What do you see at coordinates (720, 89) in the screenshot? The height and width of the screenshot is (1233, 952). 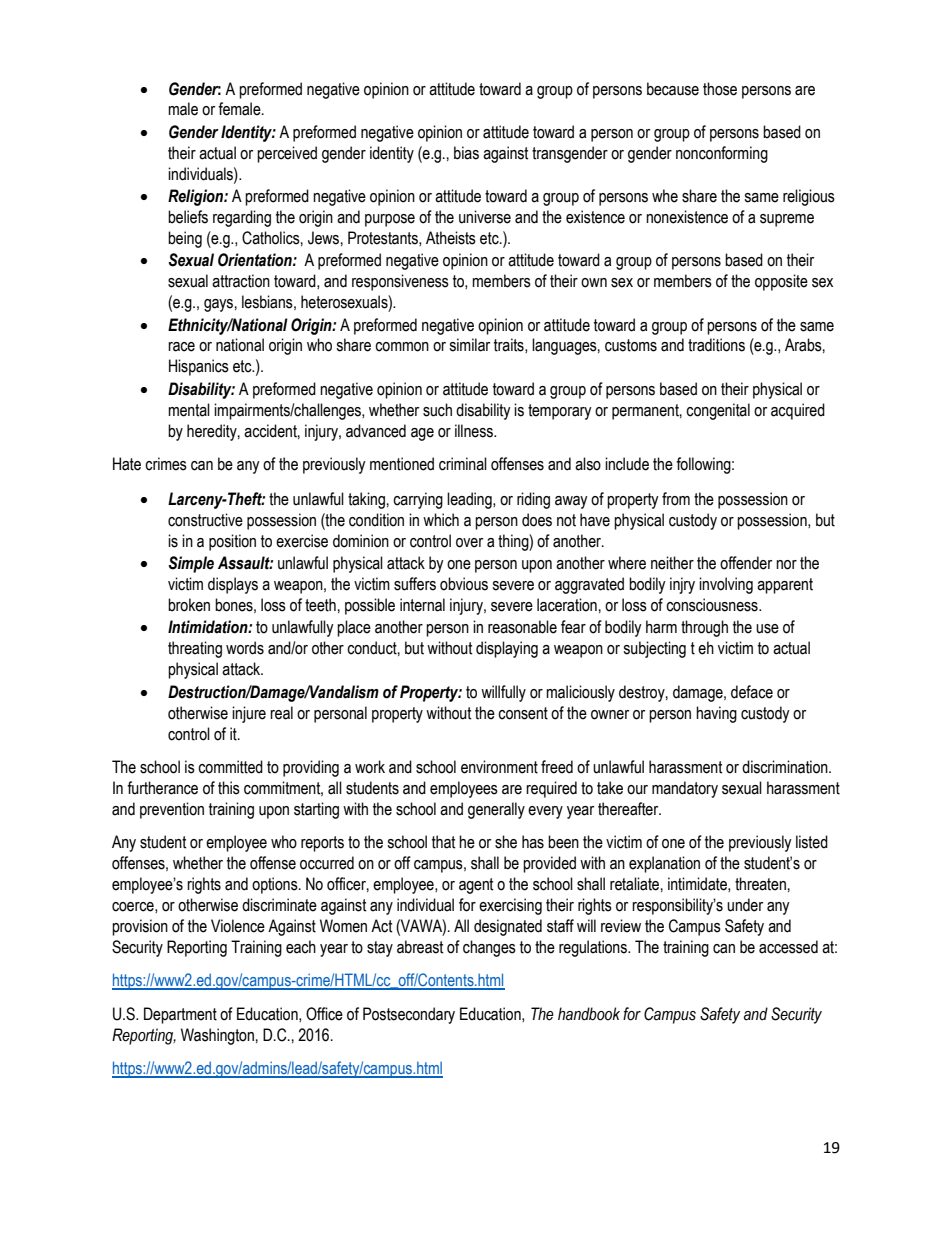 I see `those` at bounding box center [720, 89].
